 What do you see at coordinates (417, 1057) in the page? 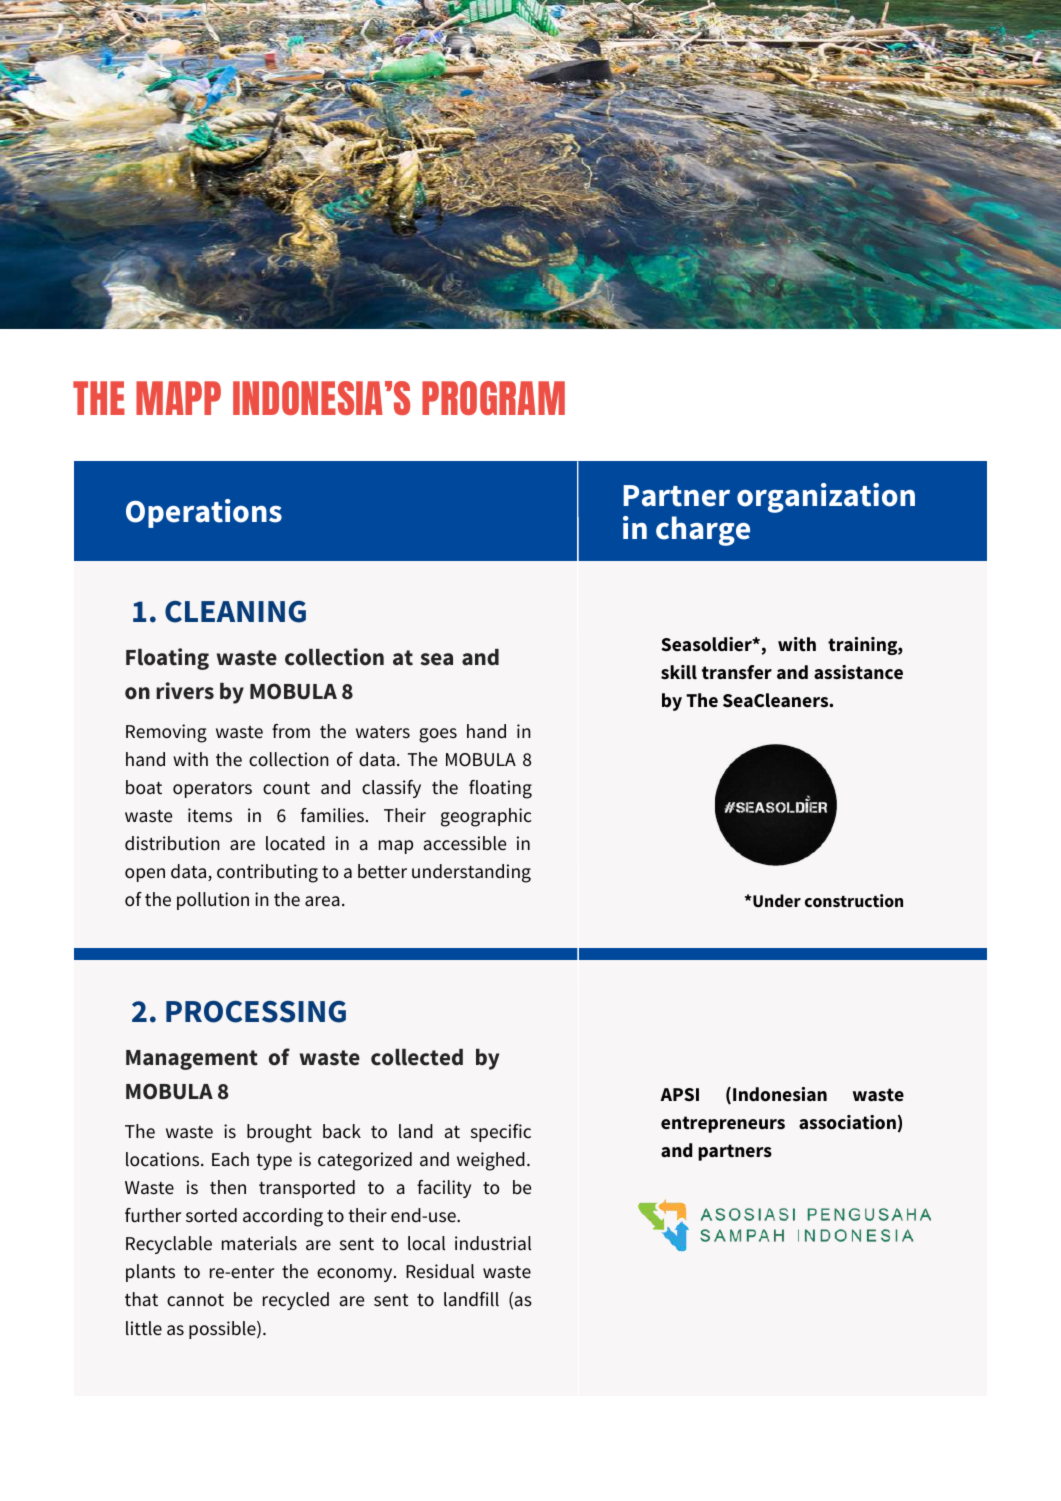
I see `collected` at bounding box center [417, 1057].
